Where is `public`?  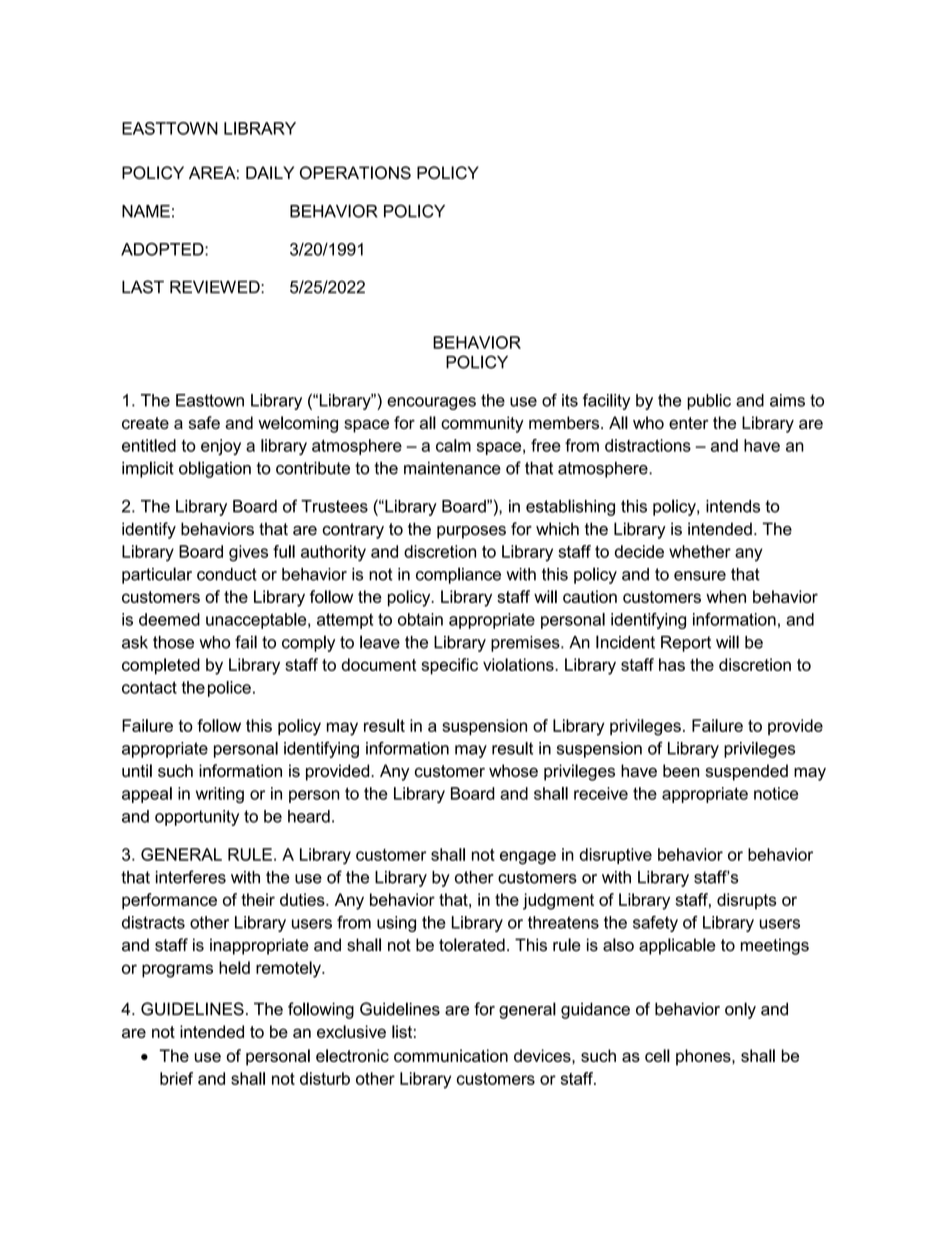
public is located at coordinates (709, 402).
